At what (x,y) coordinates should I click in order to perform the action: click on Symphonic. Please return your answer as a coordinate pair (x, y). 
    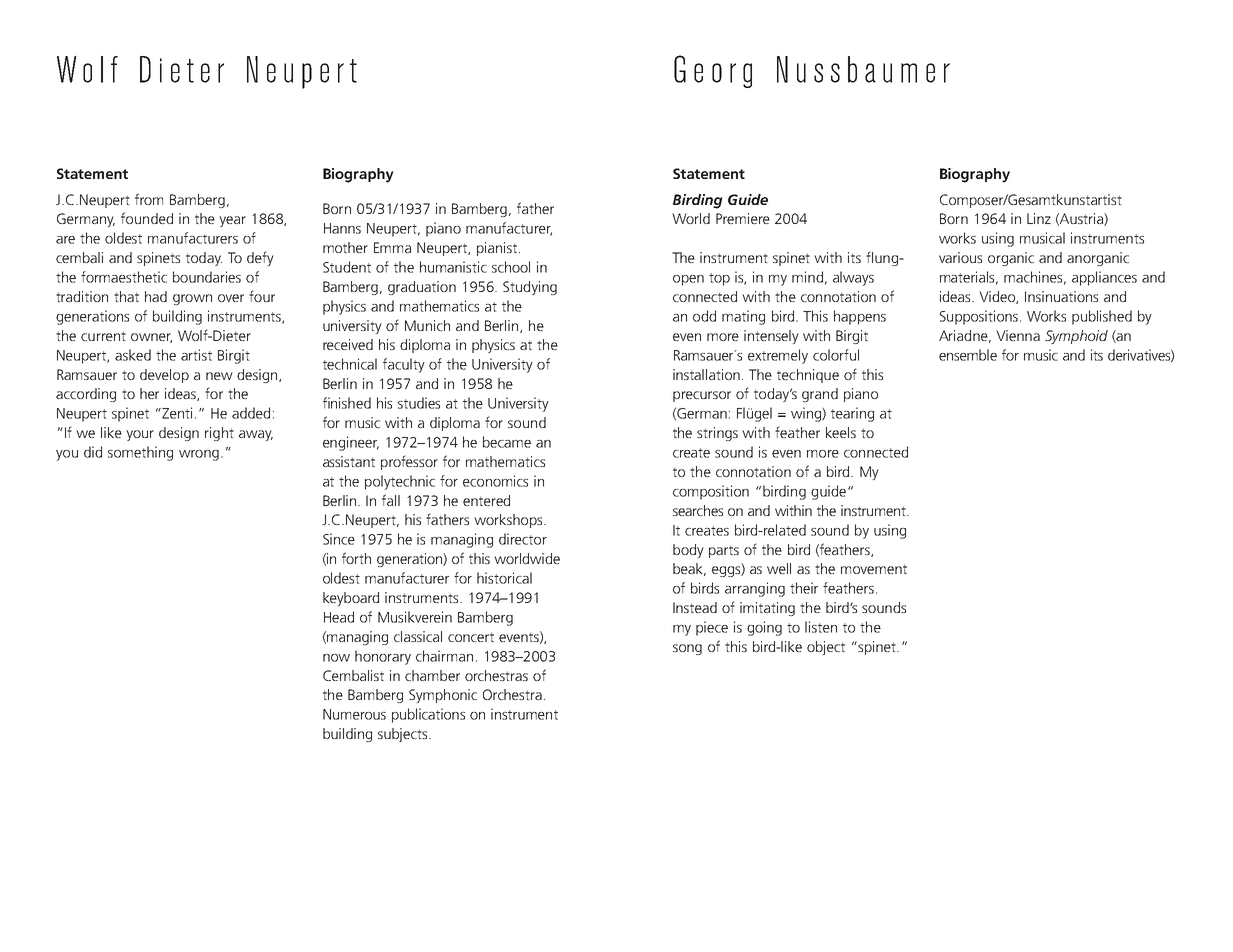
    Looking at the image, I should click on (443, 696).
